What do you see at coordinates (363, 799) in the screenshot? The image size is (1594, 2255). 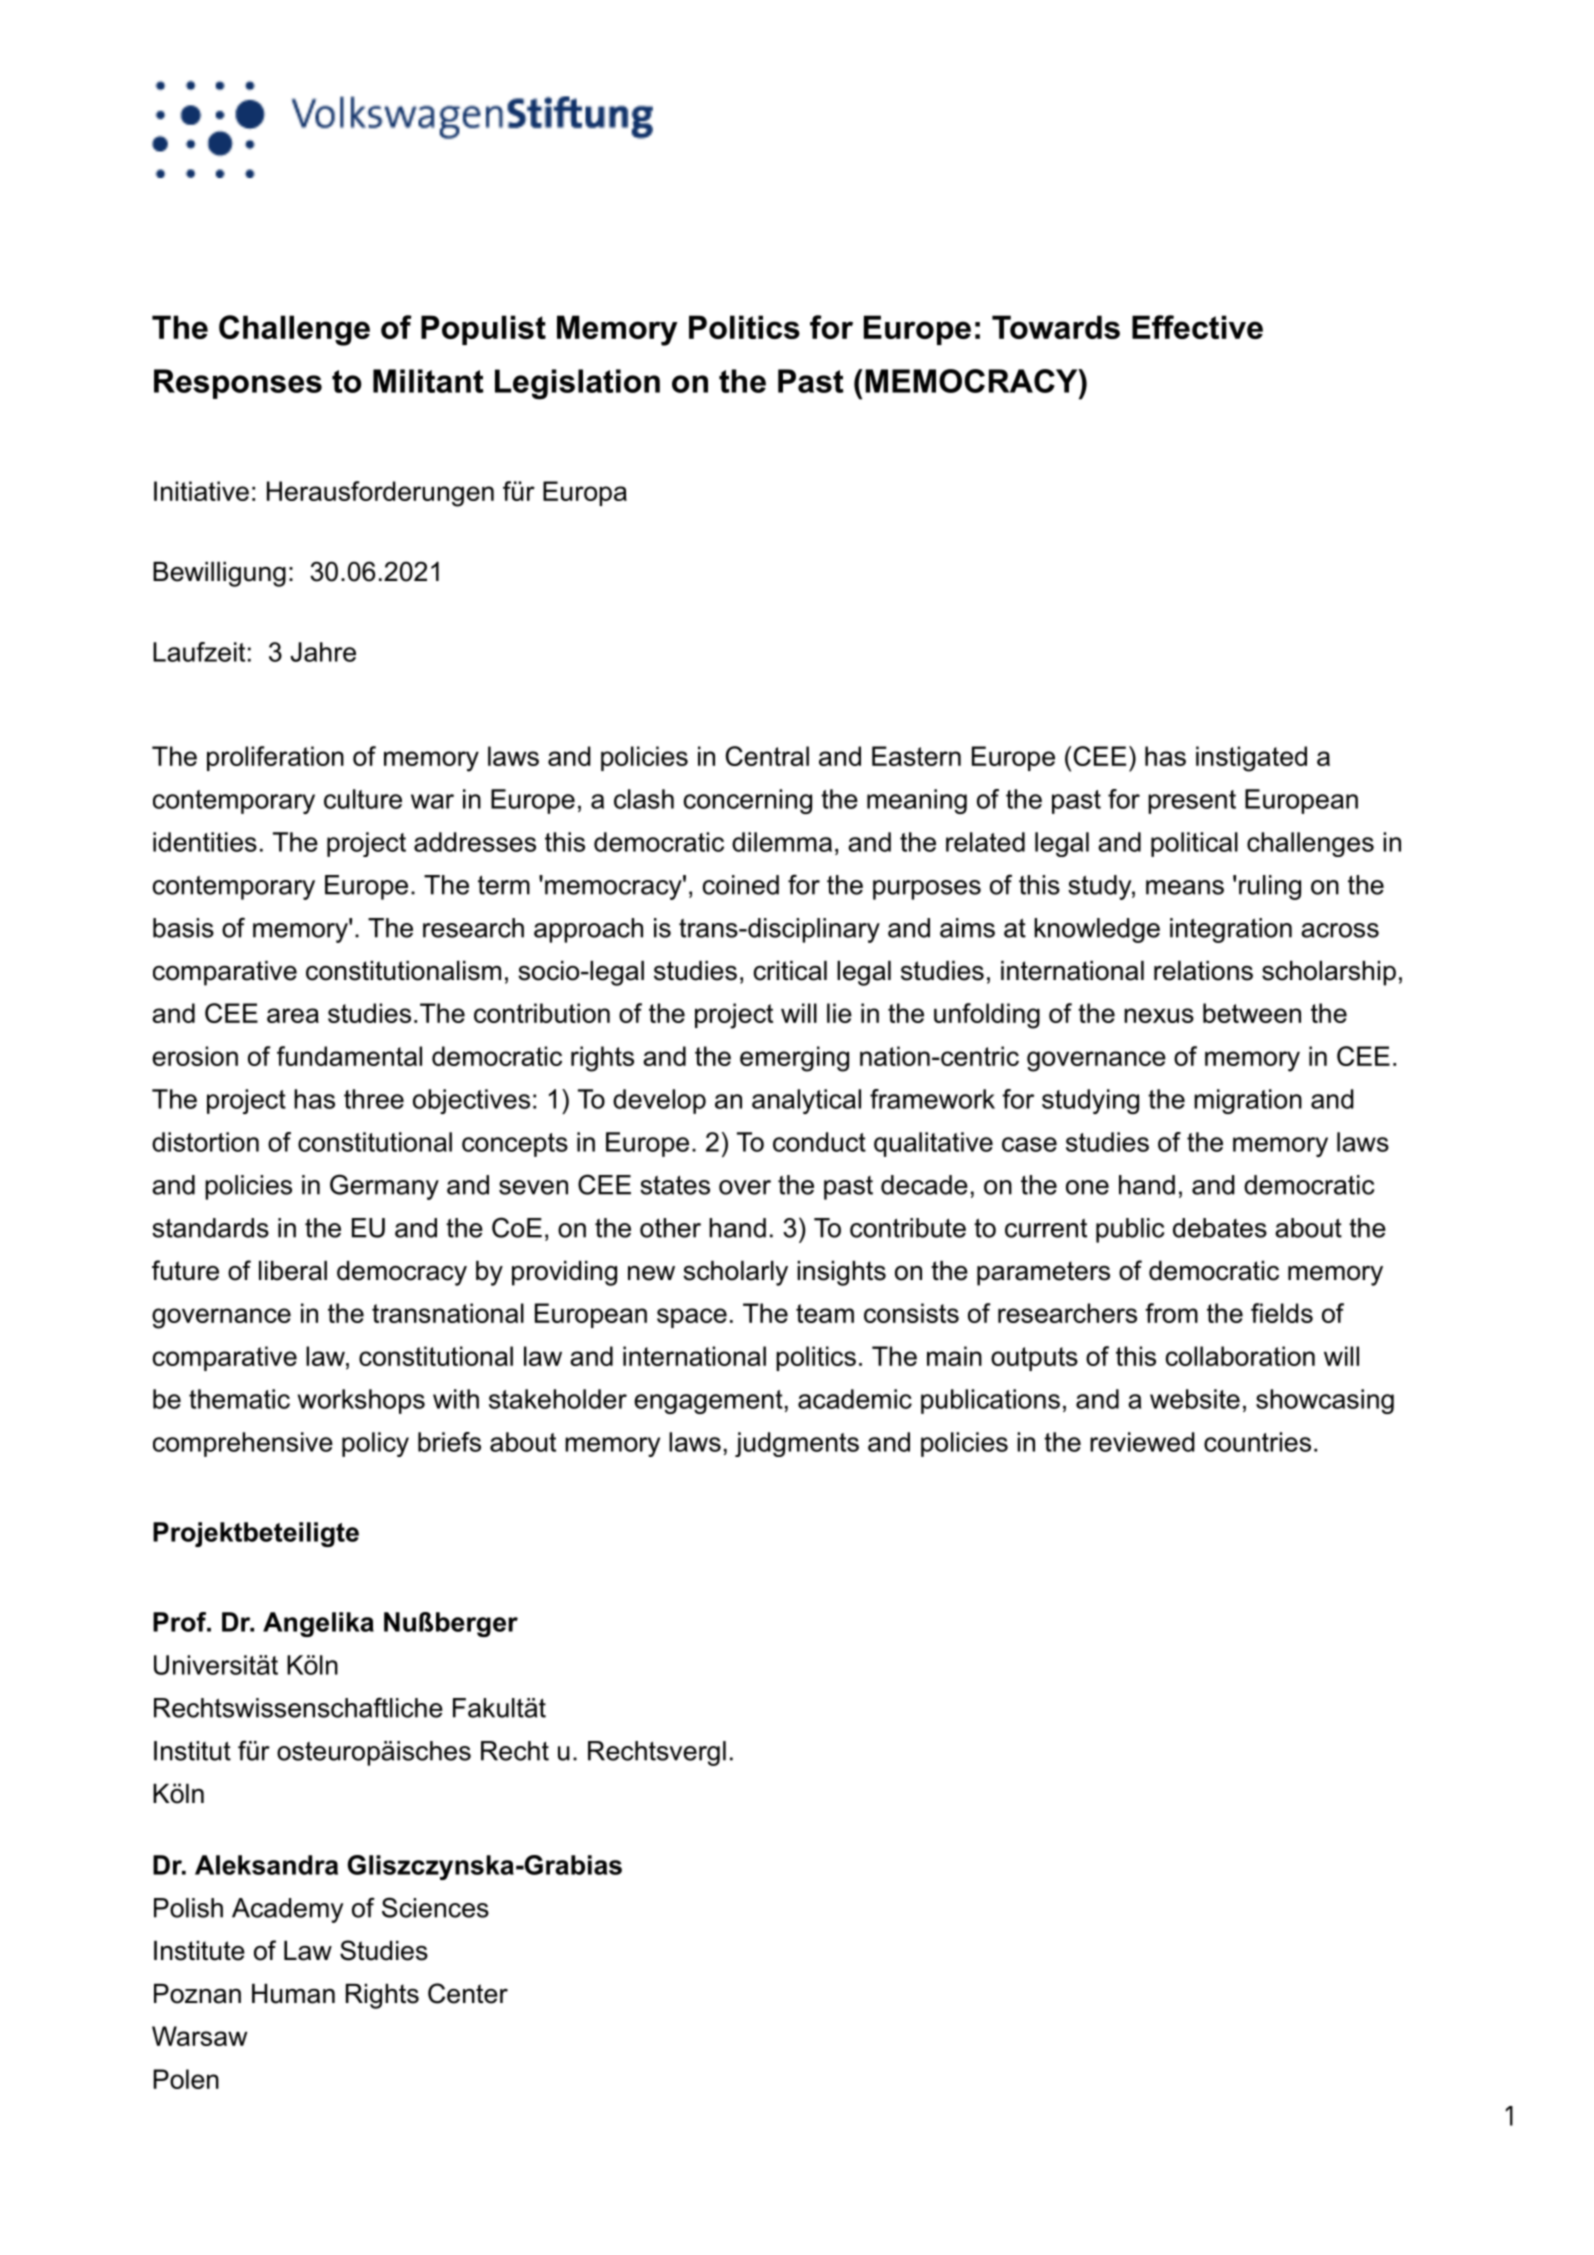 I see `culture` at bounding box center [363, 799].
